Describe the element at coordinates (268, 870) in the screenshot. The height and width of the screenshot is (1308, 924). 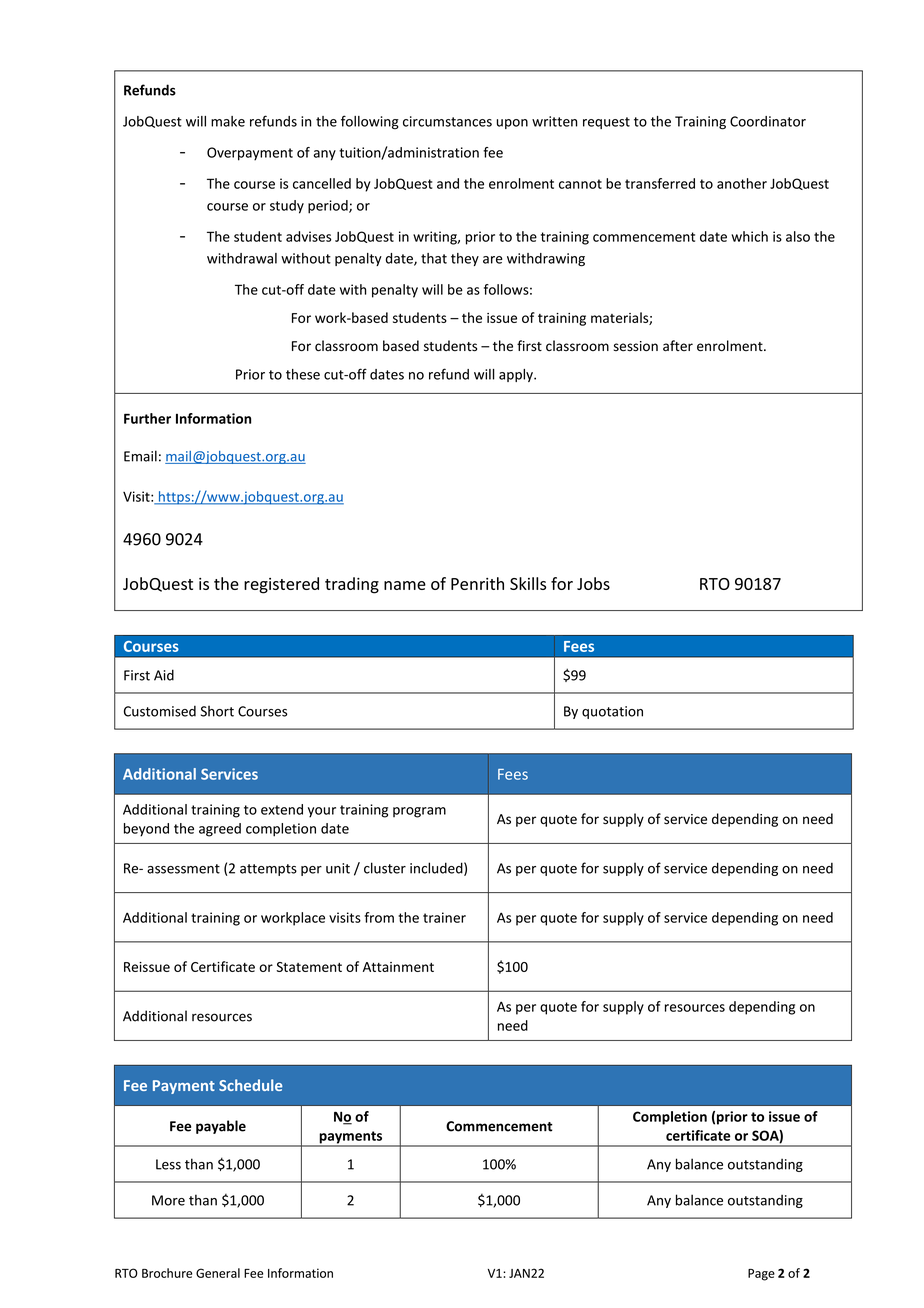
I see `attempts` at that location.
